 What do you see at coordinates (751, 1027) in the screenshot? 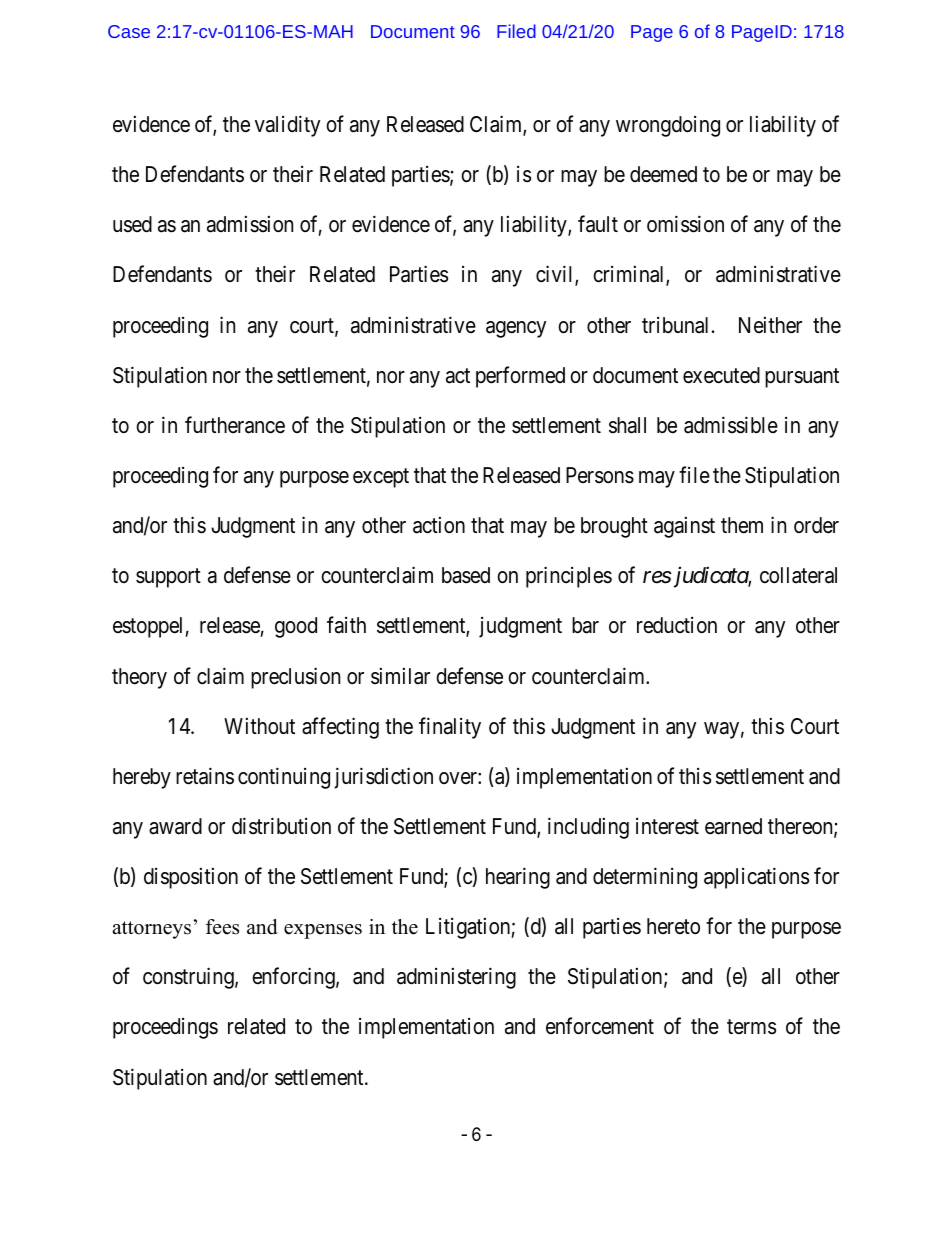
I see `terms` at bounding box center [751, 1027].
